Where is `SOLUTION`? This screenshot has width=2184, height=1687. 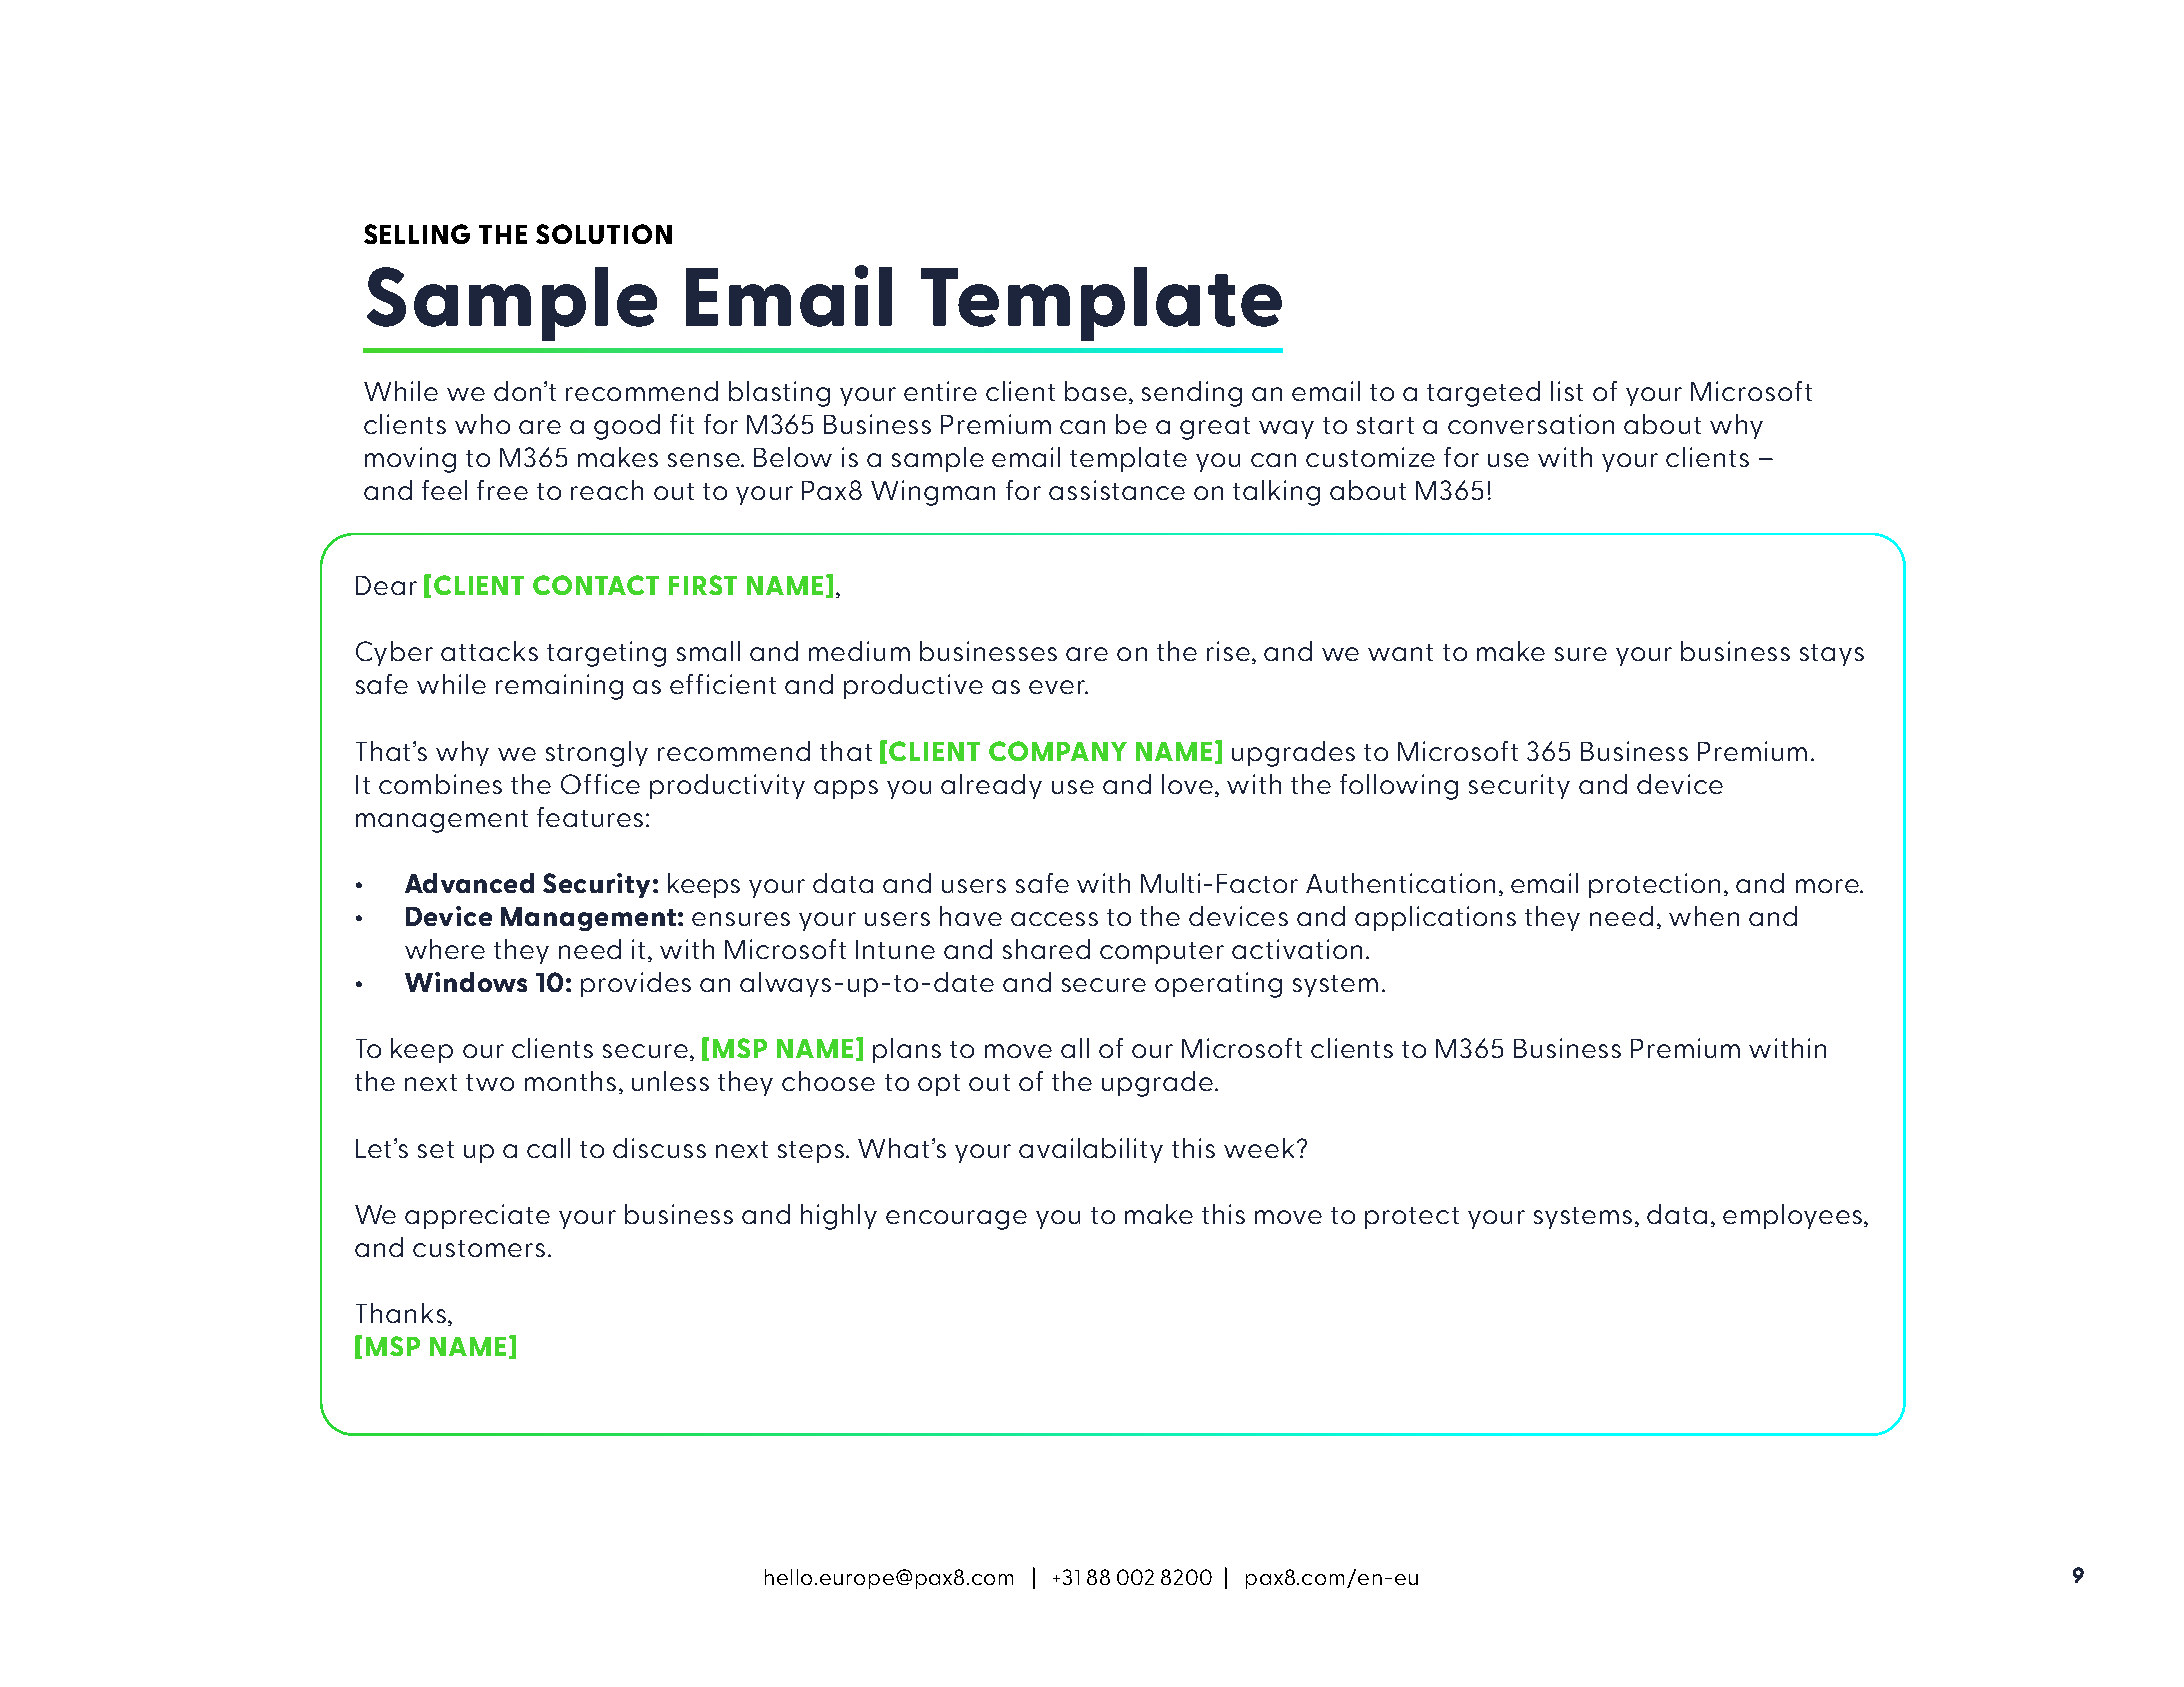 SOLUTION is located at coordinates (604, 234).
